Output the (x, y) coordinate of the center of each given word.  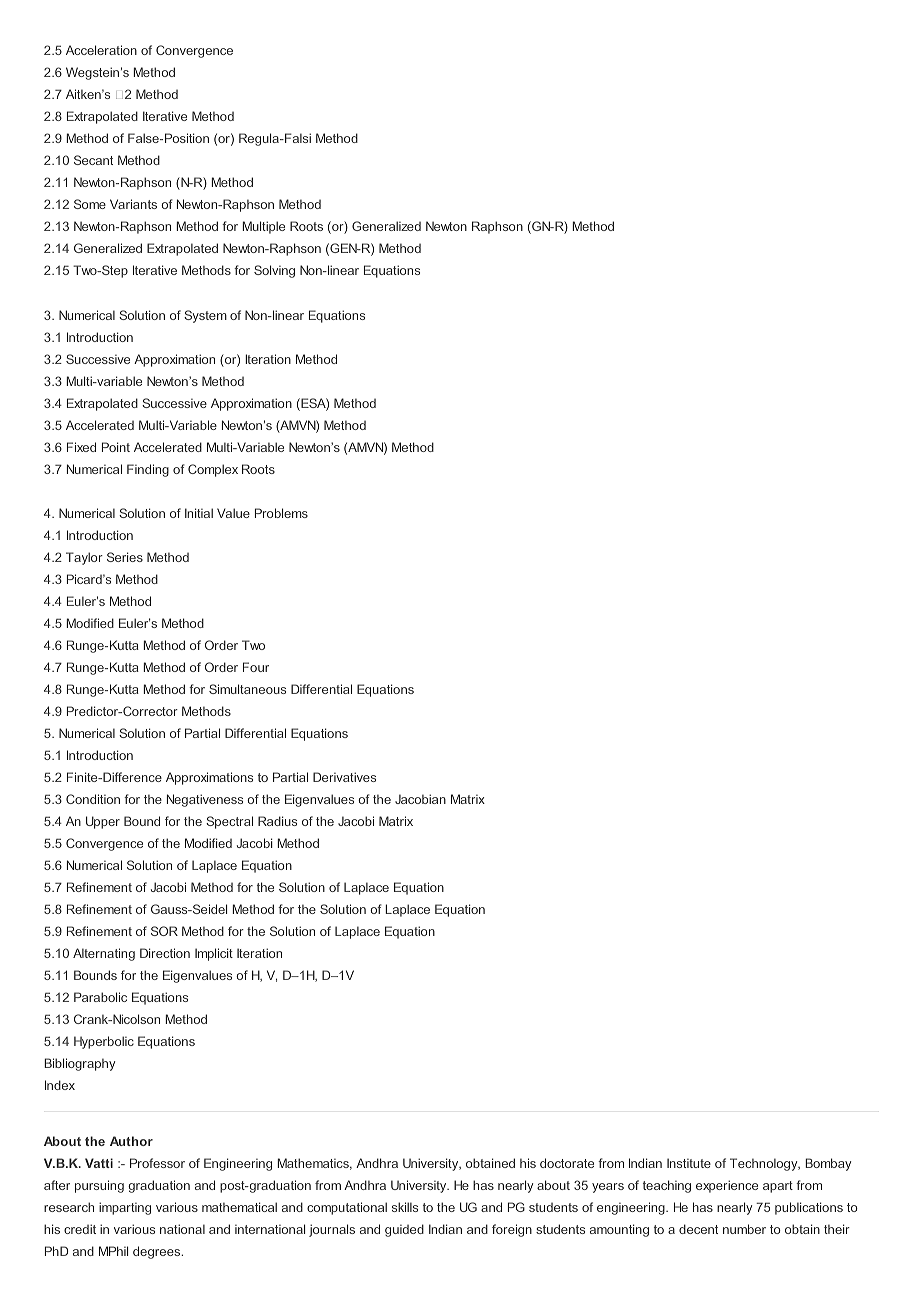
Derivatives (344, 777)
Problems (281, 513)
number (744, 1229)
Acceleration (101, 50)
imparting (125, 1208)
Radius (277, 821)
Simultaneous (247, 689)
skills (405, 1207)
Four (256, 667)
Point (116, 447)
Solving (274, 271)
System (205, 316)
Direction (165, 953)
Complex (213, 470)
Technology (765, 1164)
